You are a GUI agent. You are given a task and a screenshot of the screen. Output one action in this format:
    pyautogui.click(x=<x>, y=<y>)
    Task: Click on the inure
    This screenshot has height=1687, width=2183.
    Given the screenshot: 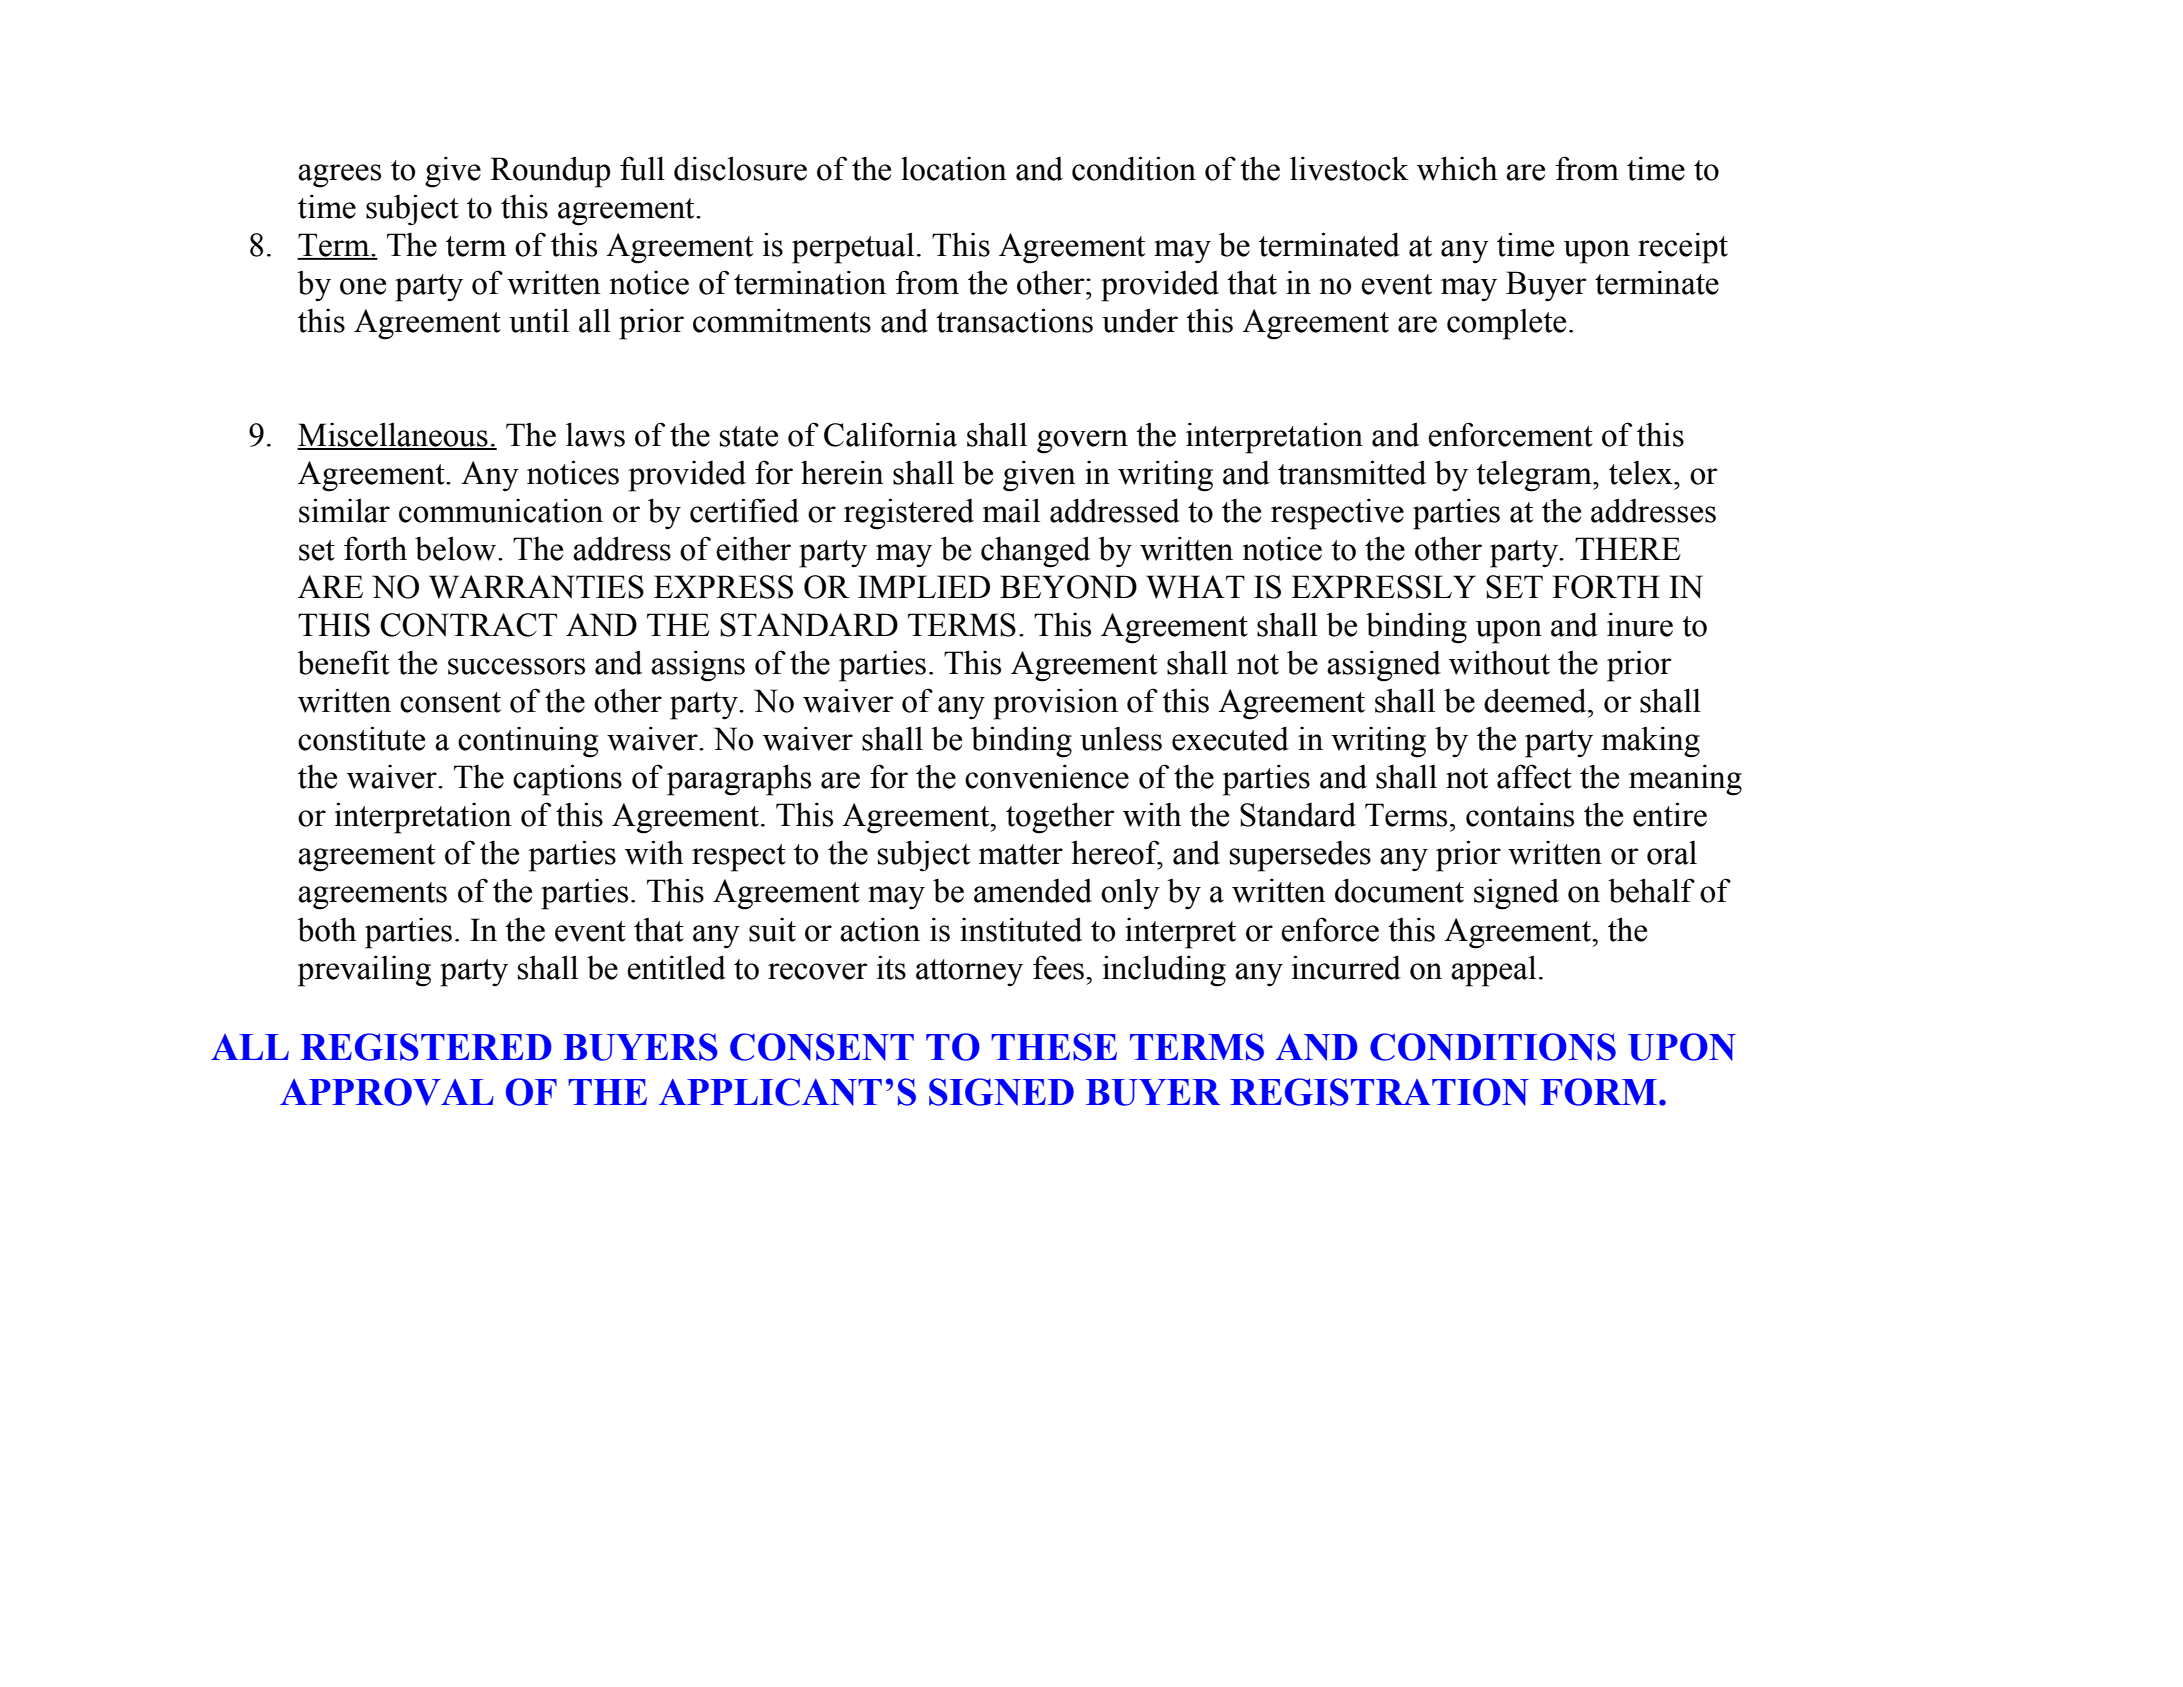 What is the action you would take?
    pyautogui.click(x=1640, y=624)
